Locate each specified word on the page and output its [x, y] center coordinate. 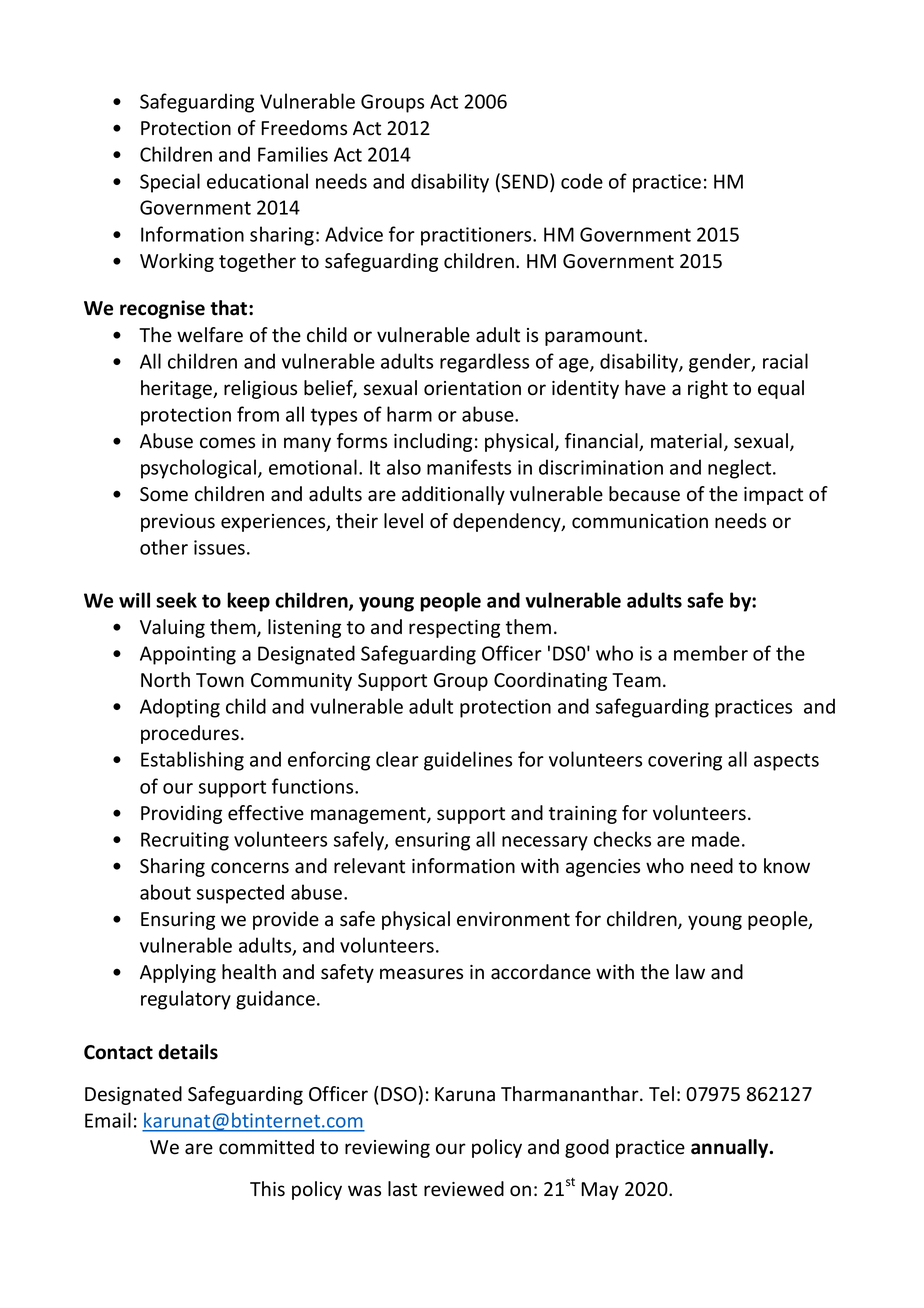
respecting [454, 629]
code [582, 181]
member [711, 653]
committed [266, 1147]
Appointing [188, 655]
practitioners [477, 236]
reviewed [464, 1189]
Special [170, 183]
